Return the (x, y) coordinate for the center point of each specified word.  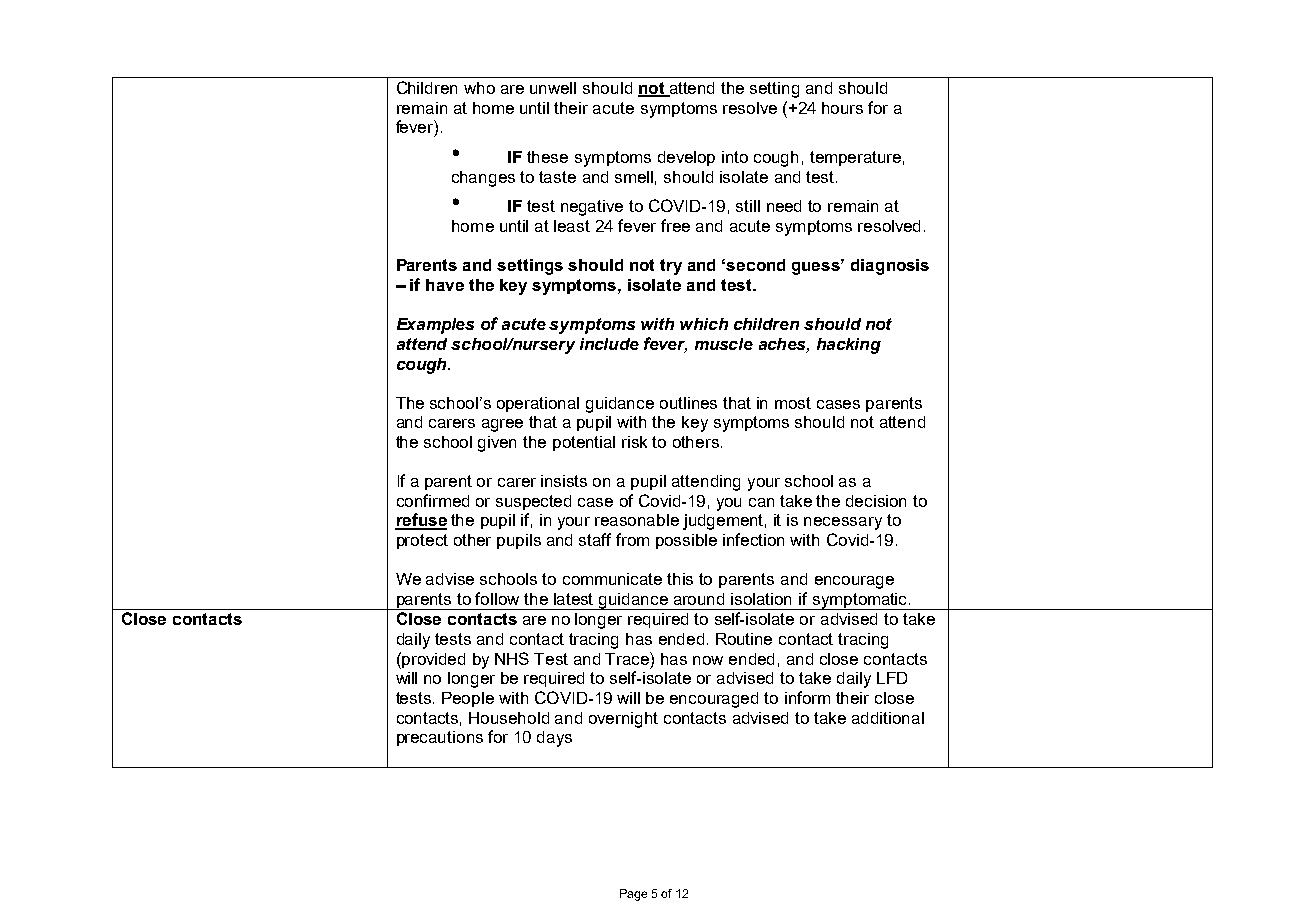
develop (686, 158)
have (445, 285)
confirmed (433, 500)
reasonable (637, 520)
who (479, 88)
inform (807, 697)
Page (633, 895)
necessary (843, 523)
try (671, 267)
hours (842, 108)
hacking (849, 346)
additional (888, 718)
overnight (623, 720)
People (468, 699)
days (554, 739)
